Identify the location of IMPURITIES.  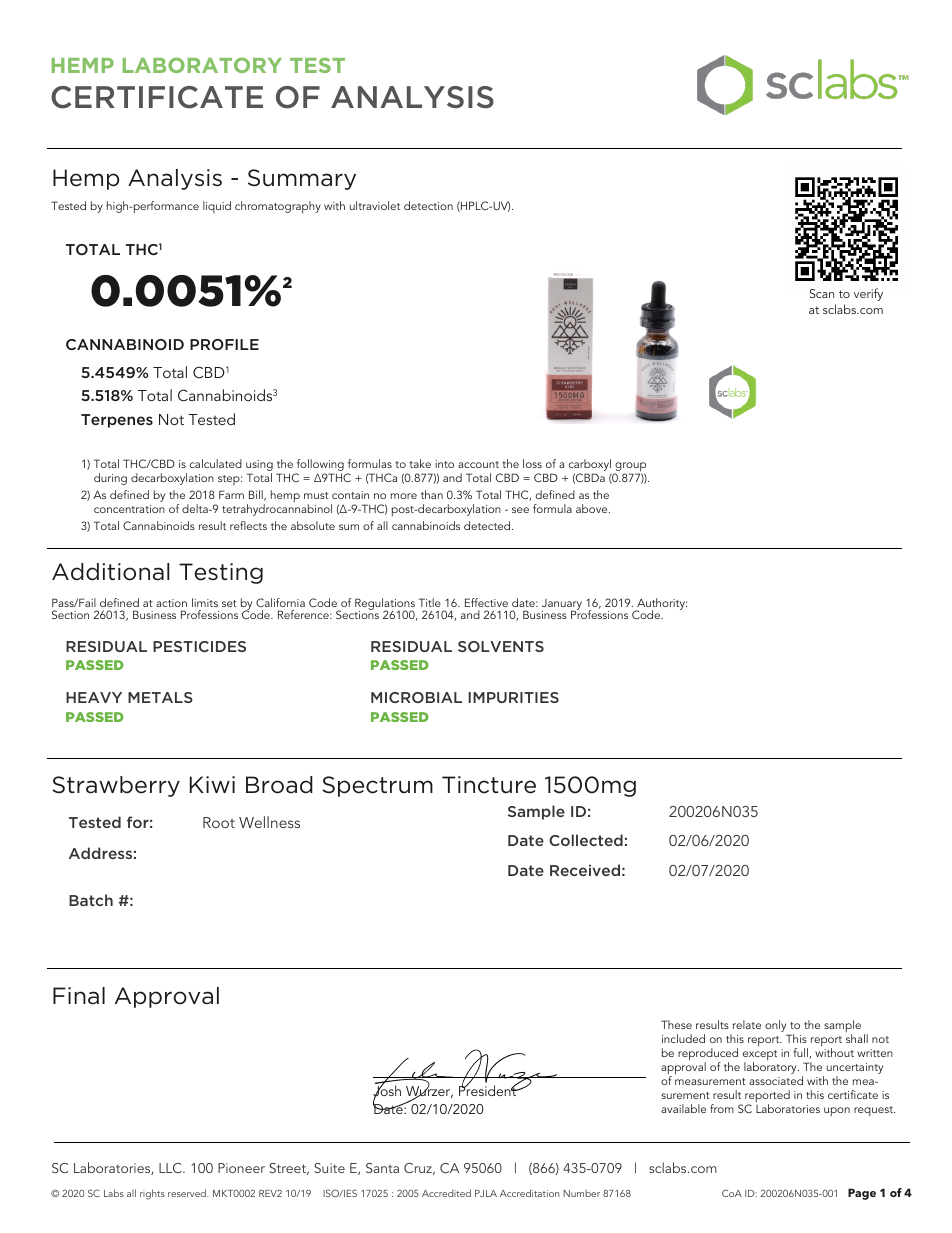
(513, 697).
